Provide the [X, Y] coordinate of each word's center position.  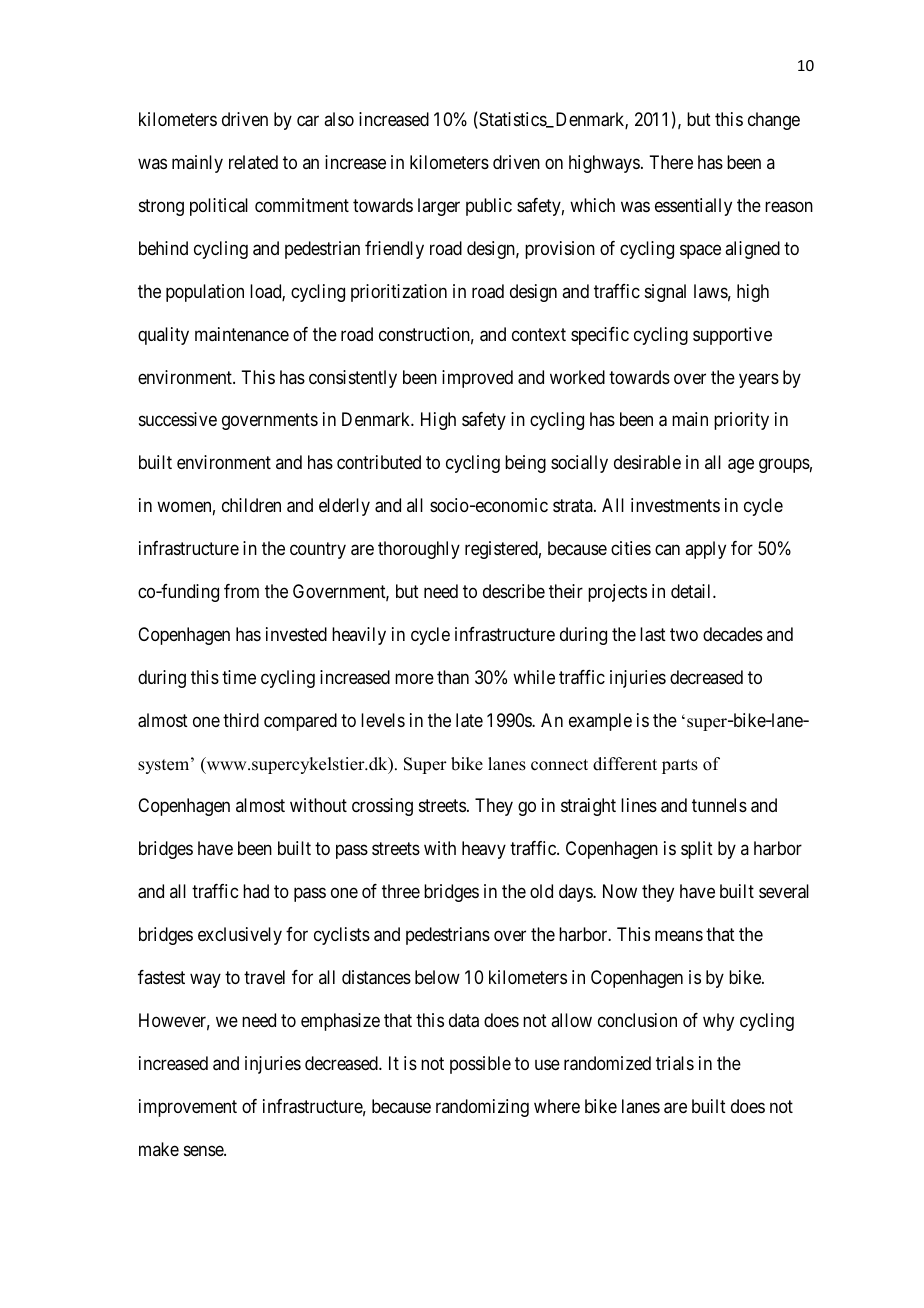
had [256, 891]
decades [733, 634]
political [219, 207]
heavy [484, 850]
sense [204, 1150]
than [453, 677]
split [697, 850]
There [671, 162]
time [239, 677]
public [489, 207]
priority [741, 421]
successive [178, 419]
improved [477, 379]
